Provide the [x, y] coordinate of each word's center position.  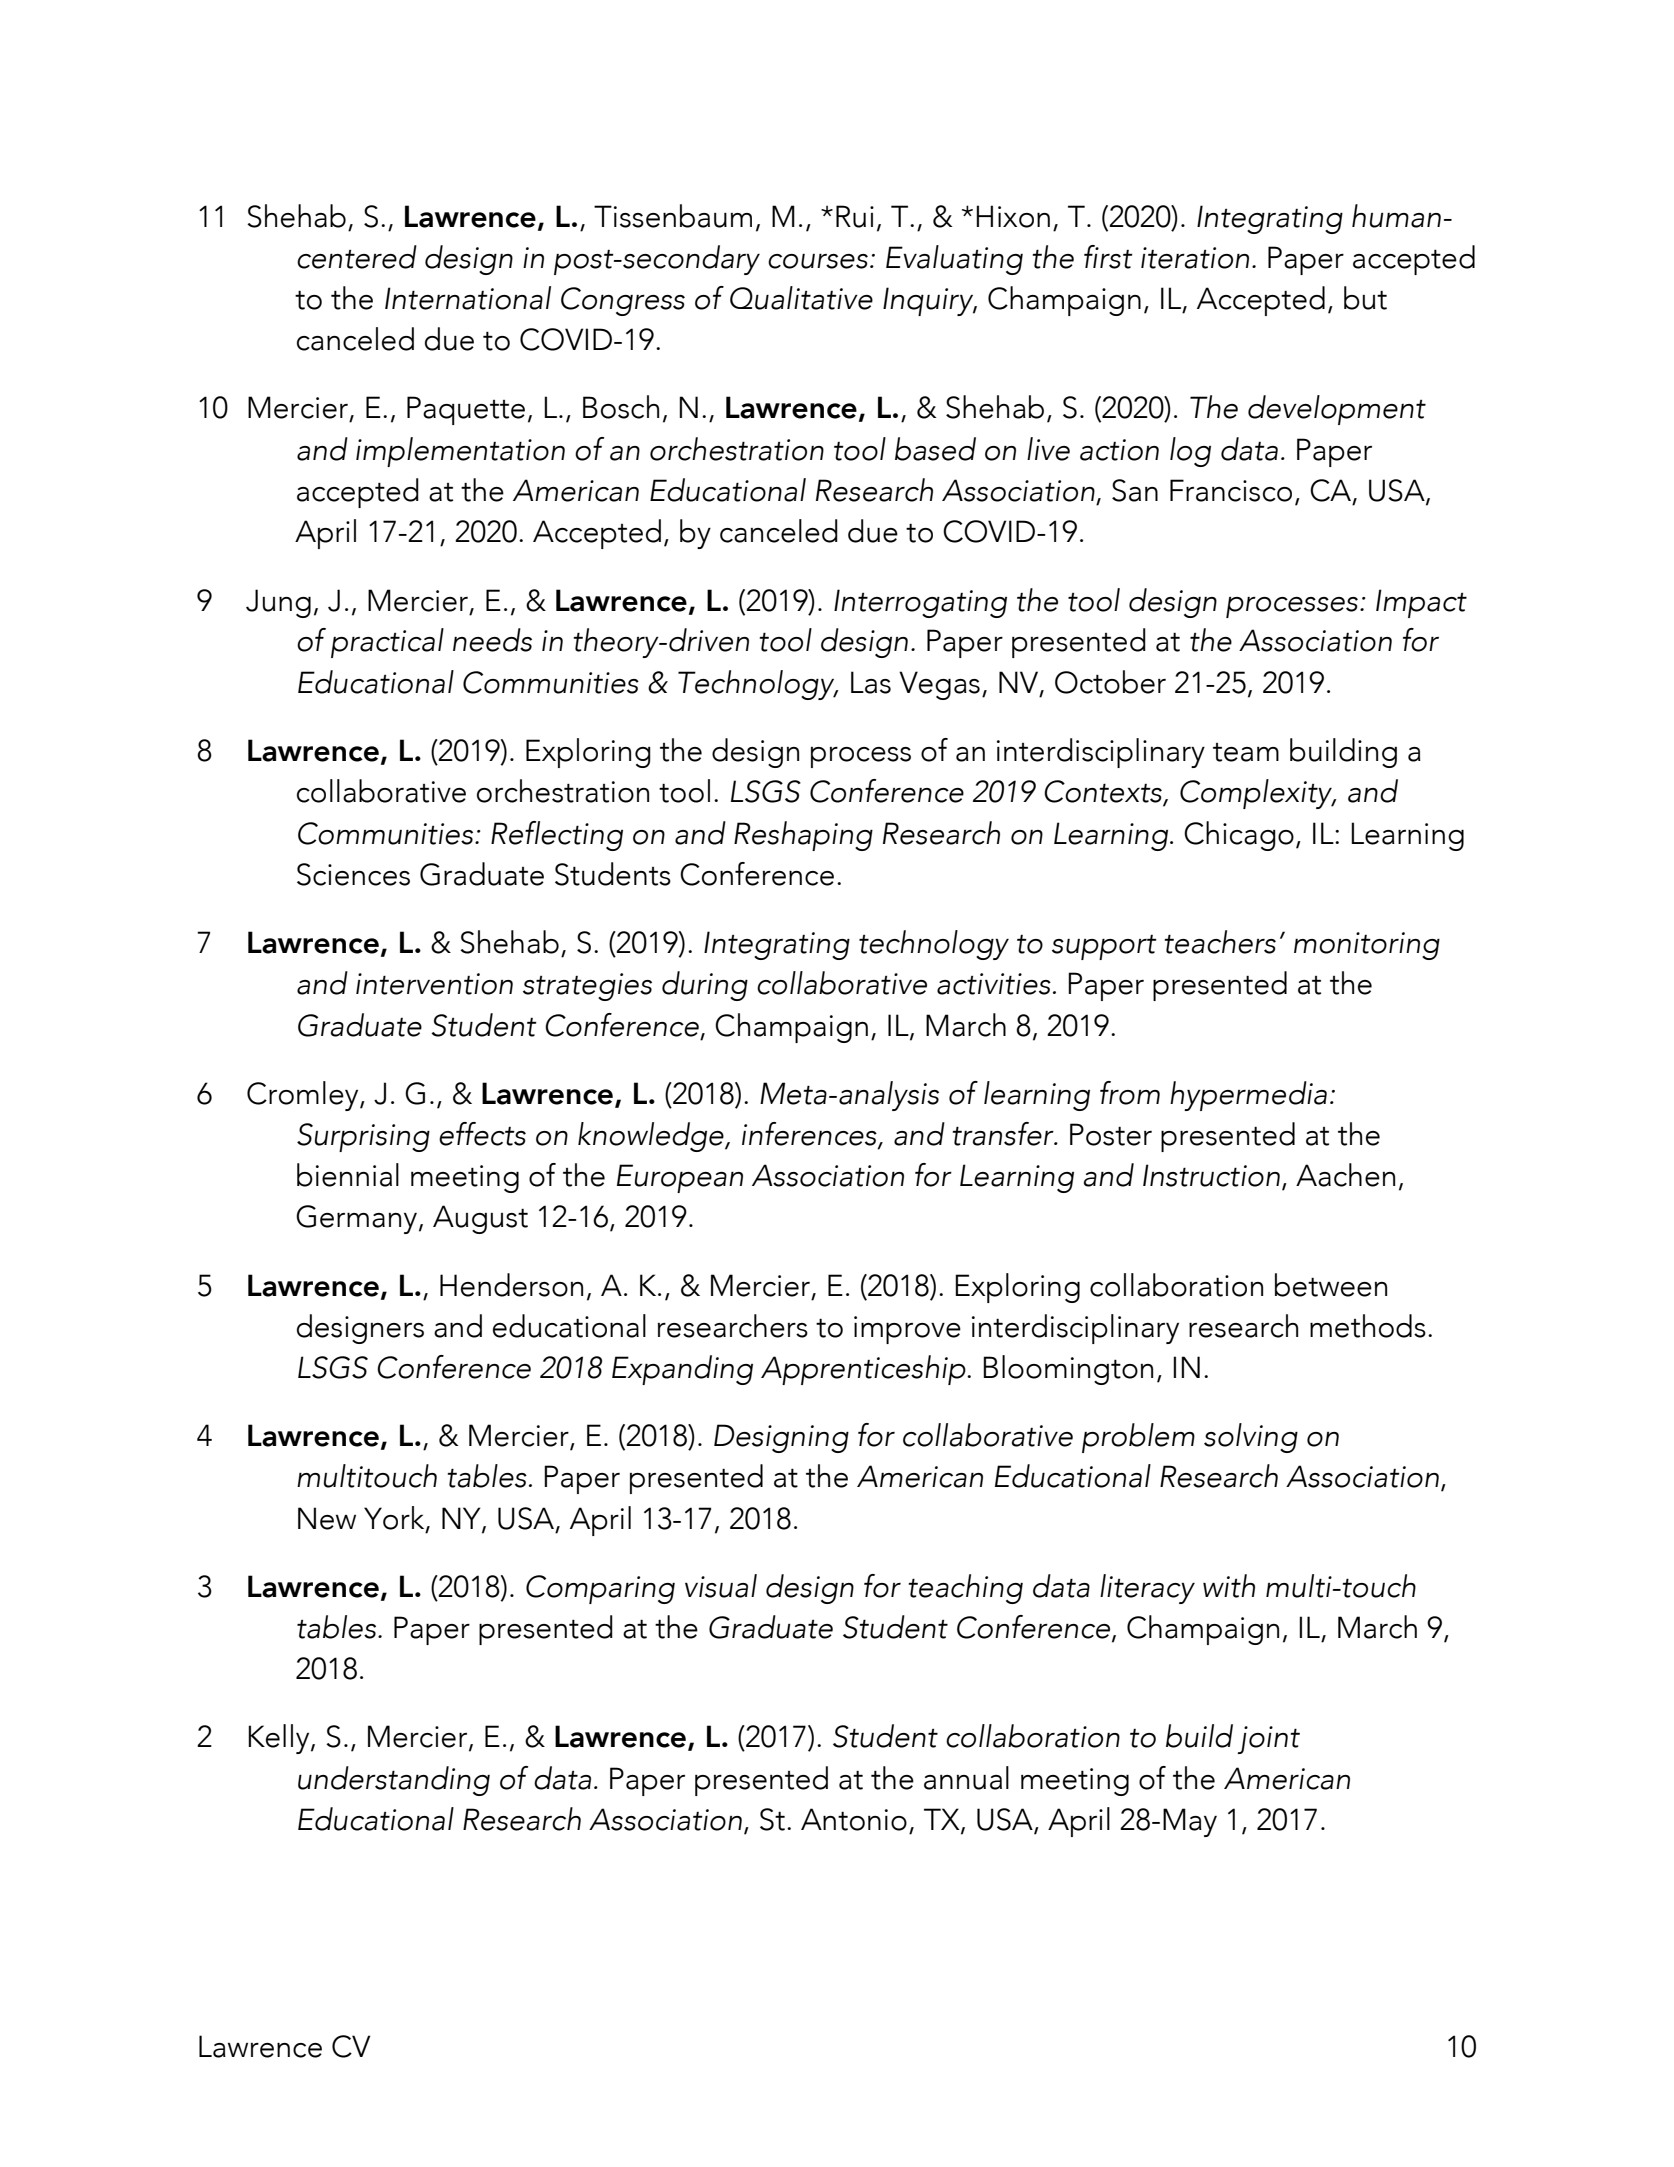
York [395, 1519]
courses [818, 261]
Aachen [1345, 1175]
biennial [348, 1175]
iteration [1195, 258]
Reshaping [803, 836]
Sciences [353, 874]
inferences [810, 1134]
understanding [394, 1781]
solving [1251, 1438]
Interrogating [920, 603]
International [468, 298]
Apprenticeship [864, 1370]
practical [387, 643]
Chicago [1239, 836]
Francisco [1231, 490]
